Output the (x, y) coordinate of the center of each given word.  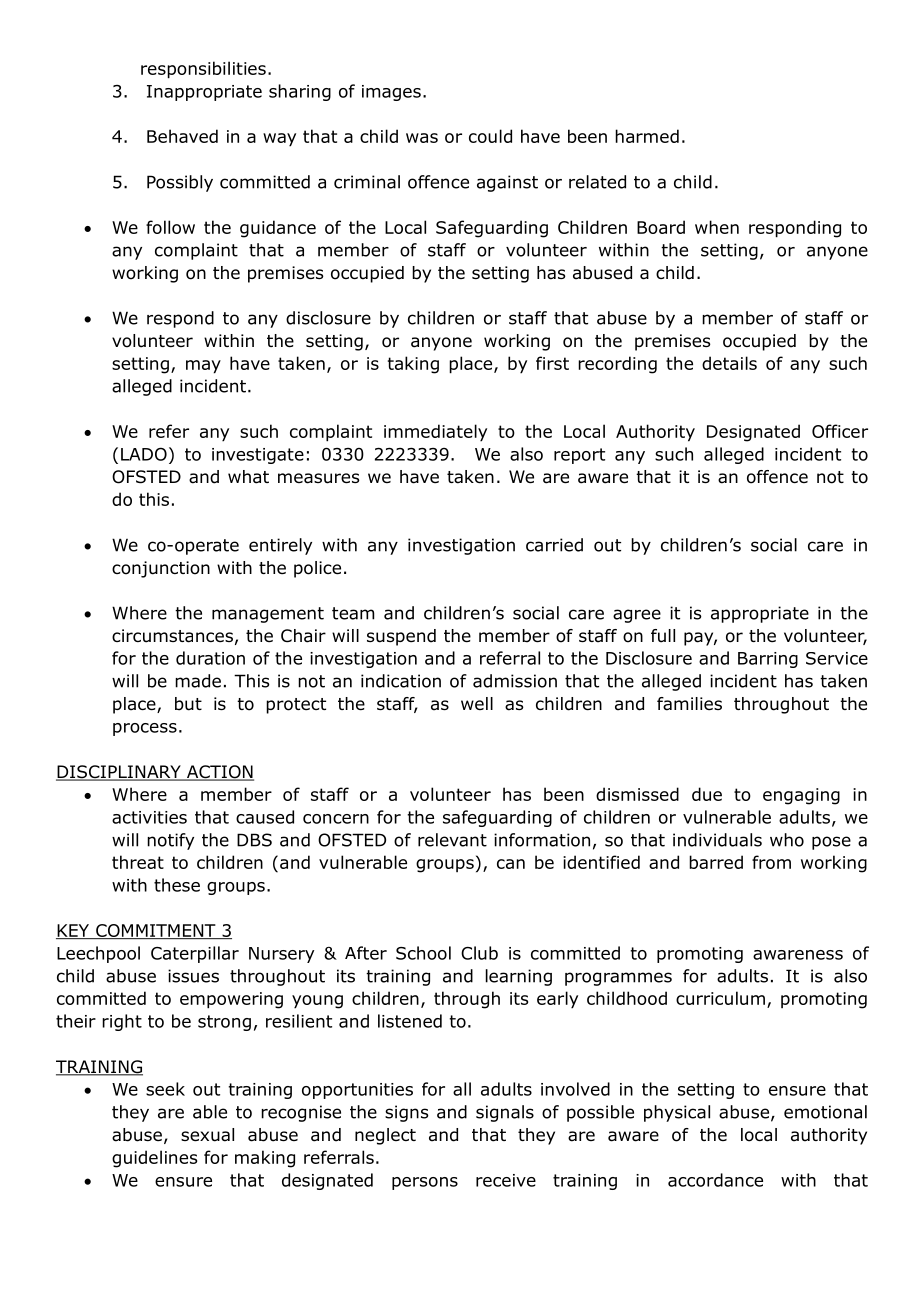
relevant (452, 840)
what (248, 477)
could (490, 136)
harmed (647, 136)
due (707, 794)
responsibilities (203, 70)
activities (149, 817)
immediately (435, 433)
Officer (840, 431)
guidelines (154, 1159)
